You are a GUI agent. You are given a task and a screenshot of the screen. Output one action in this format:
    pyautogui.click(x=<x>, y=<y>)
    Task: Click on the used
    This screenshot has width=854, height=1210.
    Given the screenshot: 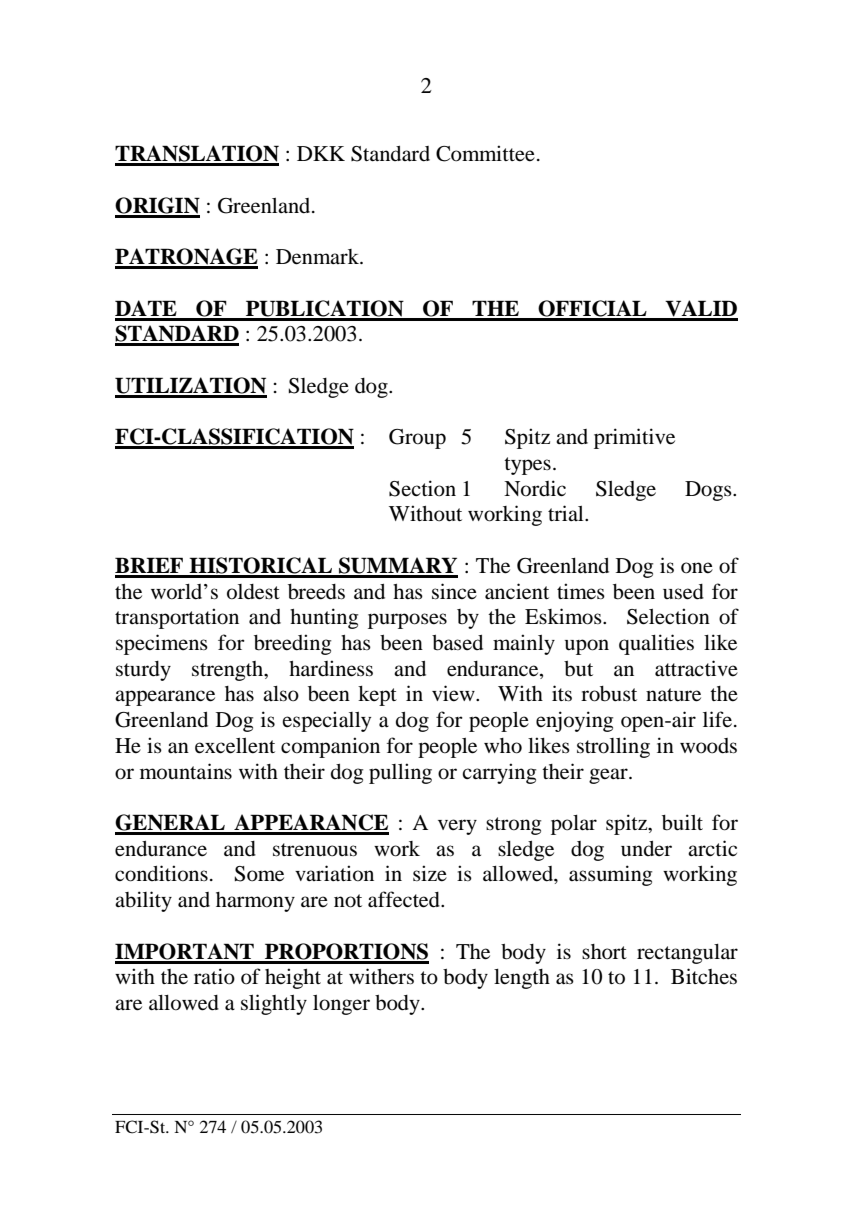 What is the action you would take?
    pyautogui.click(x=683, y=592)
